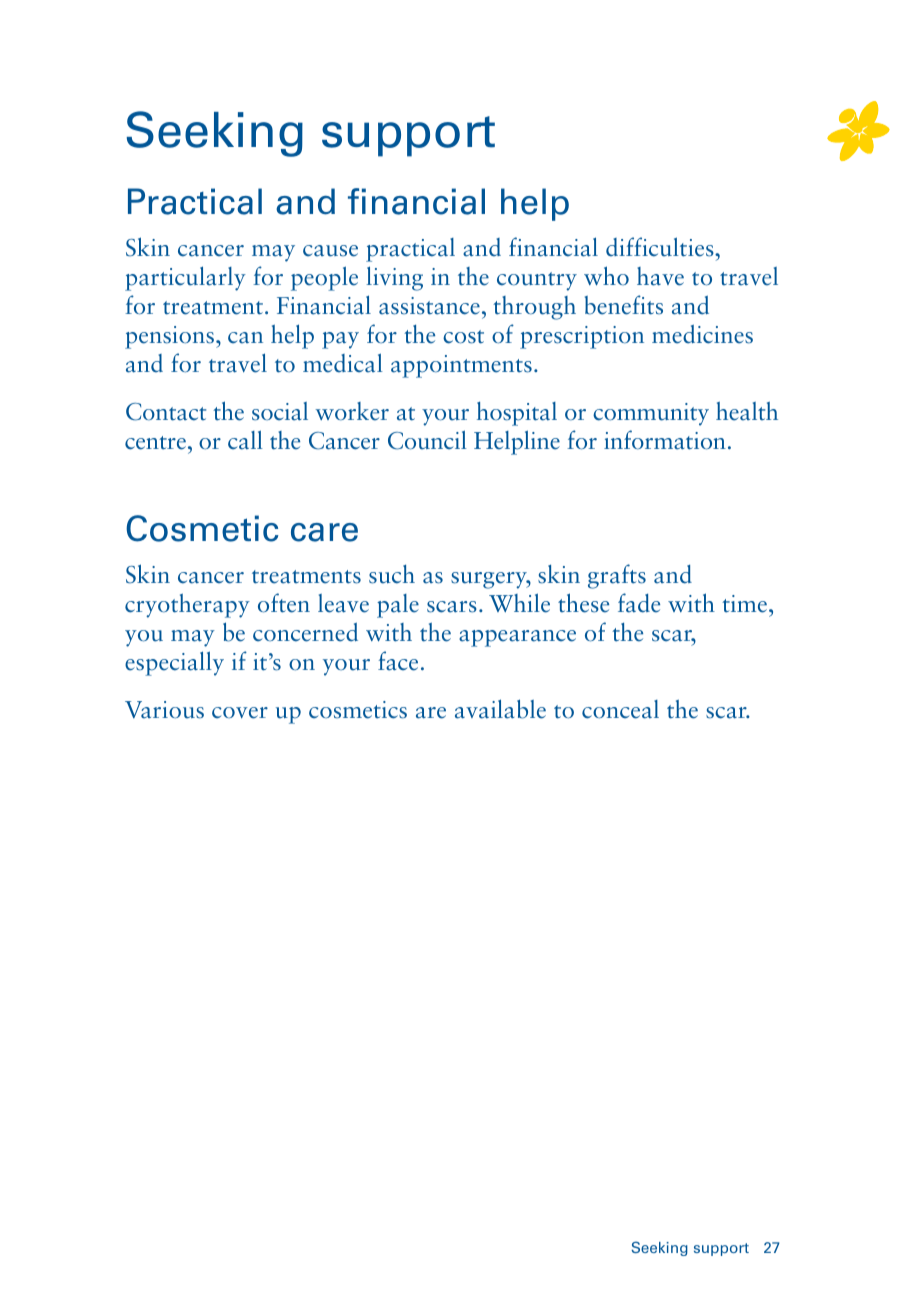 The image size is (924, 1311). I want to click on difficulties, so click(661, 247).
